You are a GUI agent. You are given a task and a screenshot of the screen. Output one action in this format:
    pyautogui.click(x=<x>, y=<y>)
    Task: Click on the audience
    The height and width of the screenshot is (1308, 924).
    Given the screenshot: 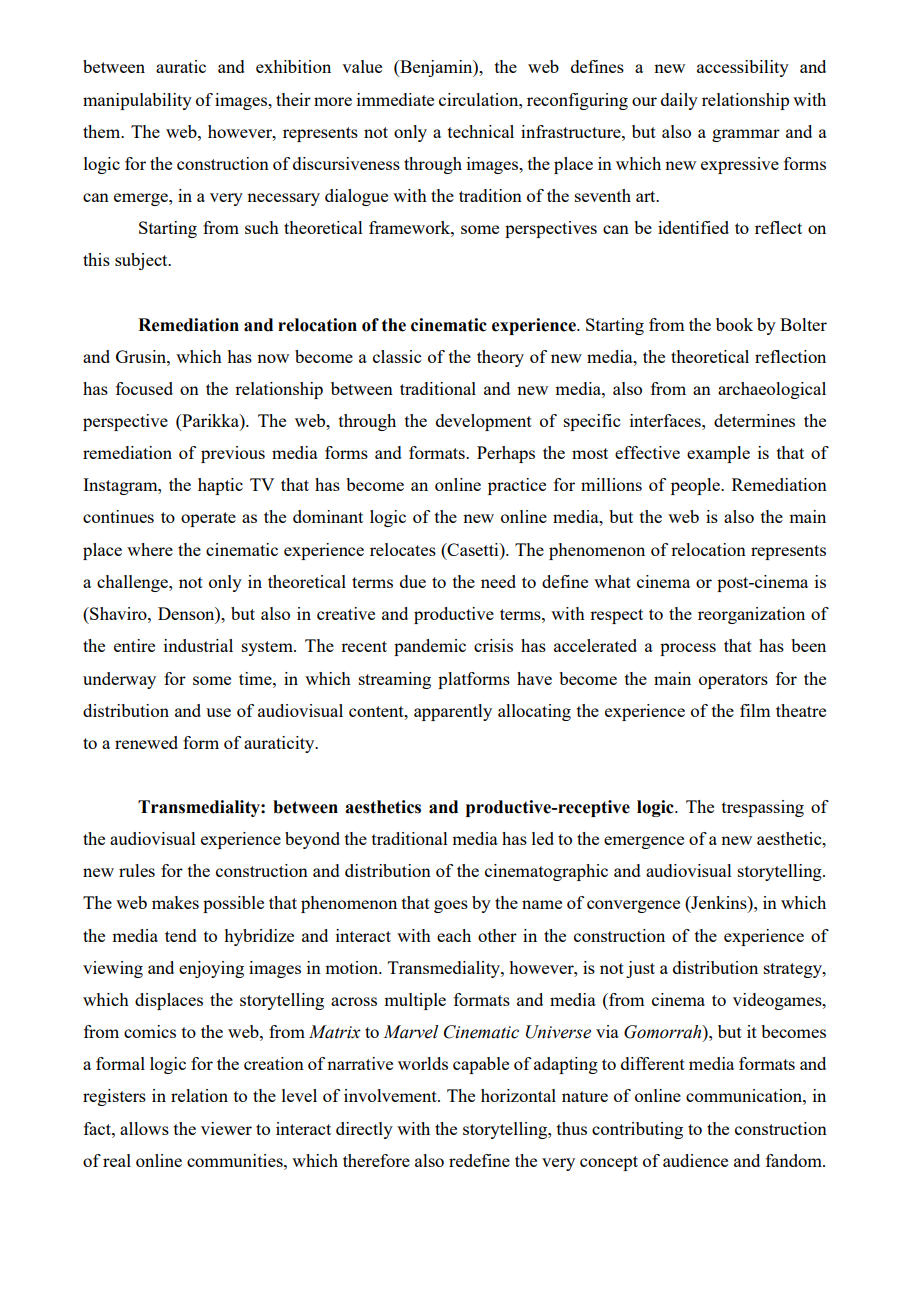 What is the action you would take?
    pyautogui.click(x=695, y=1160)
